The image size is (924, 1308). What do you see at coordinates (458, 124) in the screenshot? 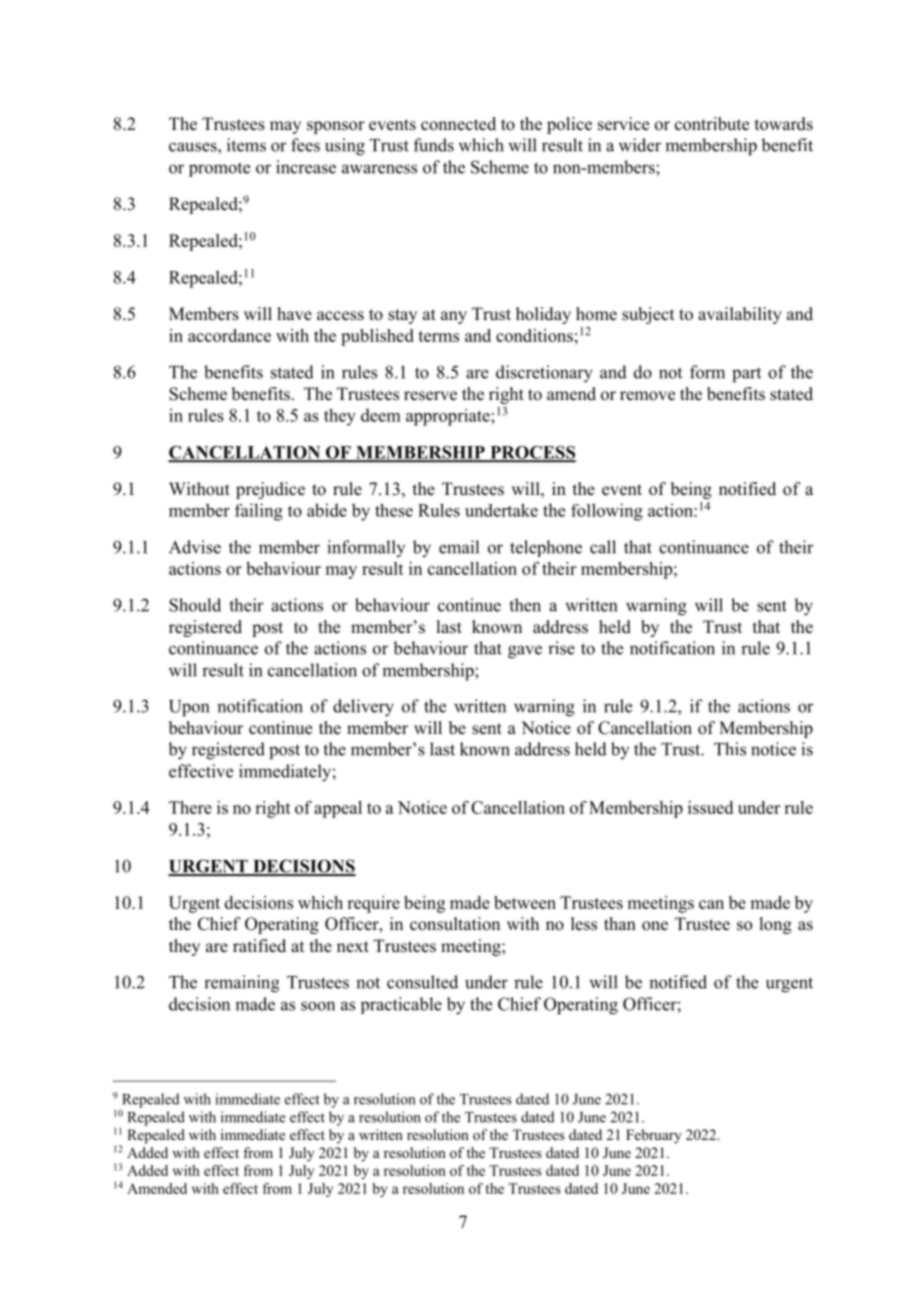
I see `connected` at bounding box center [458, 124].
